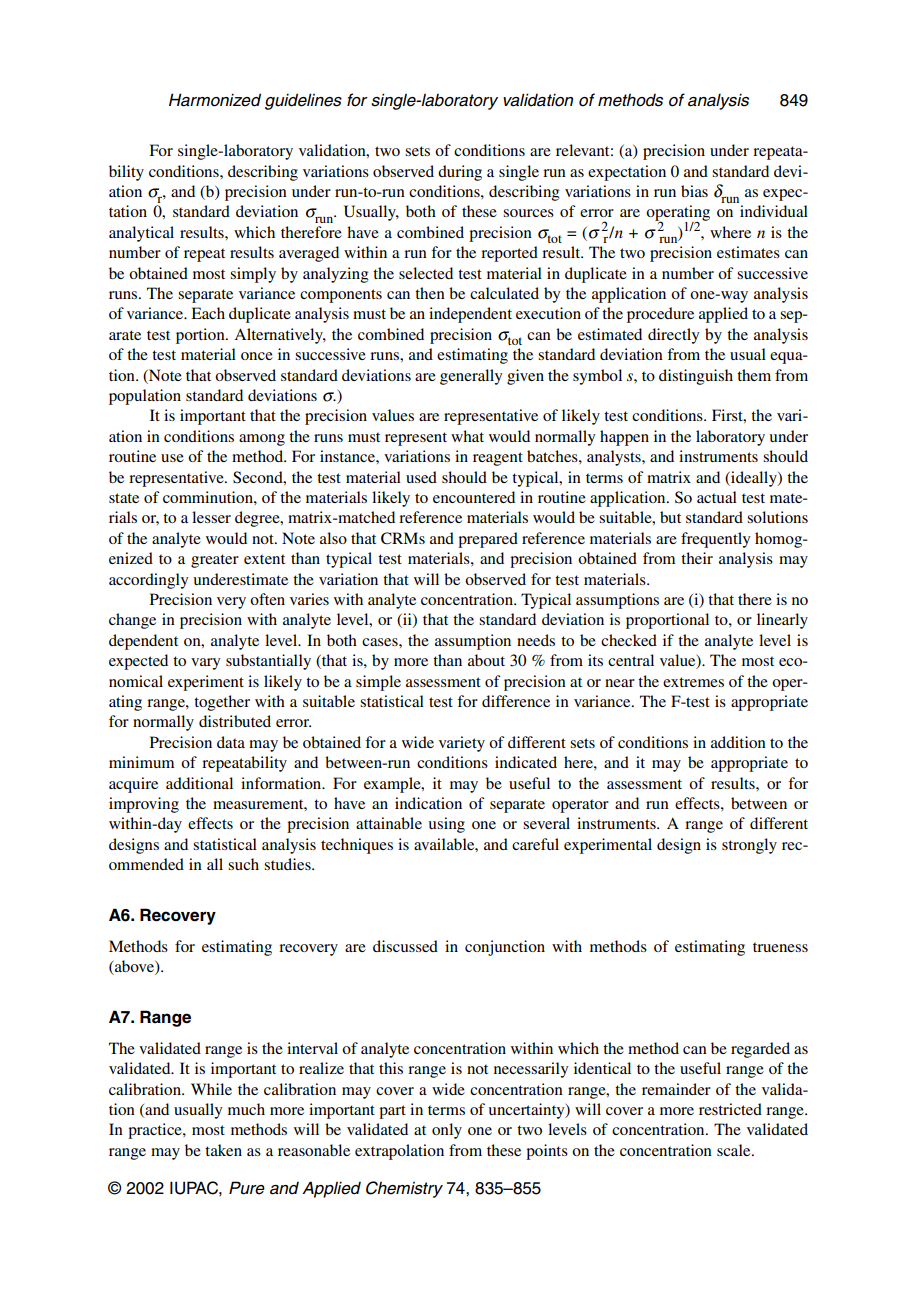 This image has height=1316, width=917. I want to click on about, so click(486, 660).
